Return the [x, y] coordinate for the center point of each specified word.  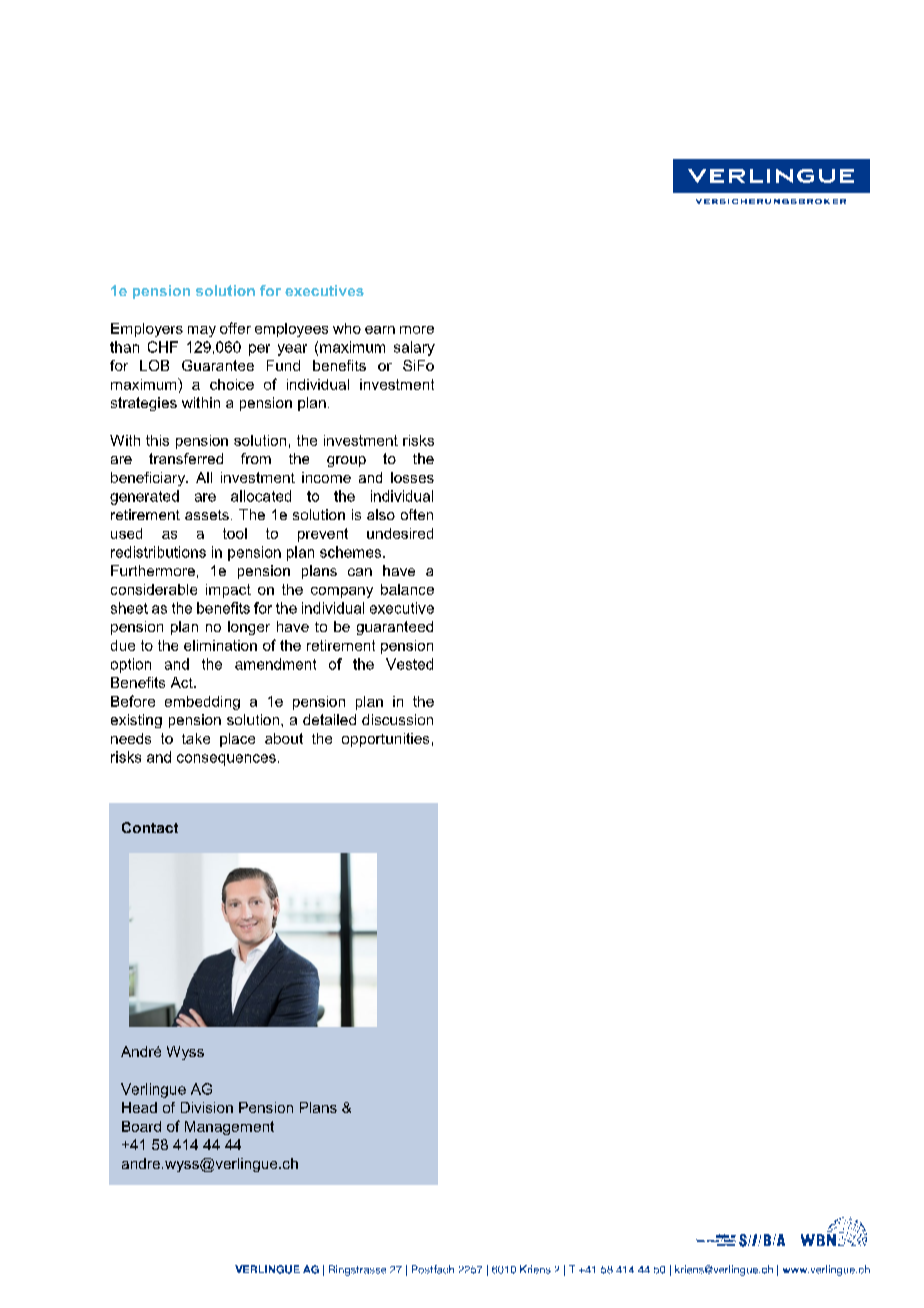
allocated [261, 496]
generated [144, 497]
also [381, 514]
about [284, 738]
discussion [397, 719]
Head [139, 1107]
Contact [150, 827]
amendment [275, 664]
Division [207, 1107]
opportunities [385, 740]
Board [141, 1126]
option [131, 665]
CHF [163, 347]
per [259, 350]
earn [380, 330]
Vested [409, 664]
